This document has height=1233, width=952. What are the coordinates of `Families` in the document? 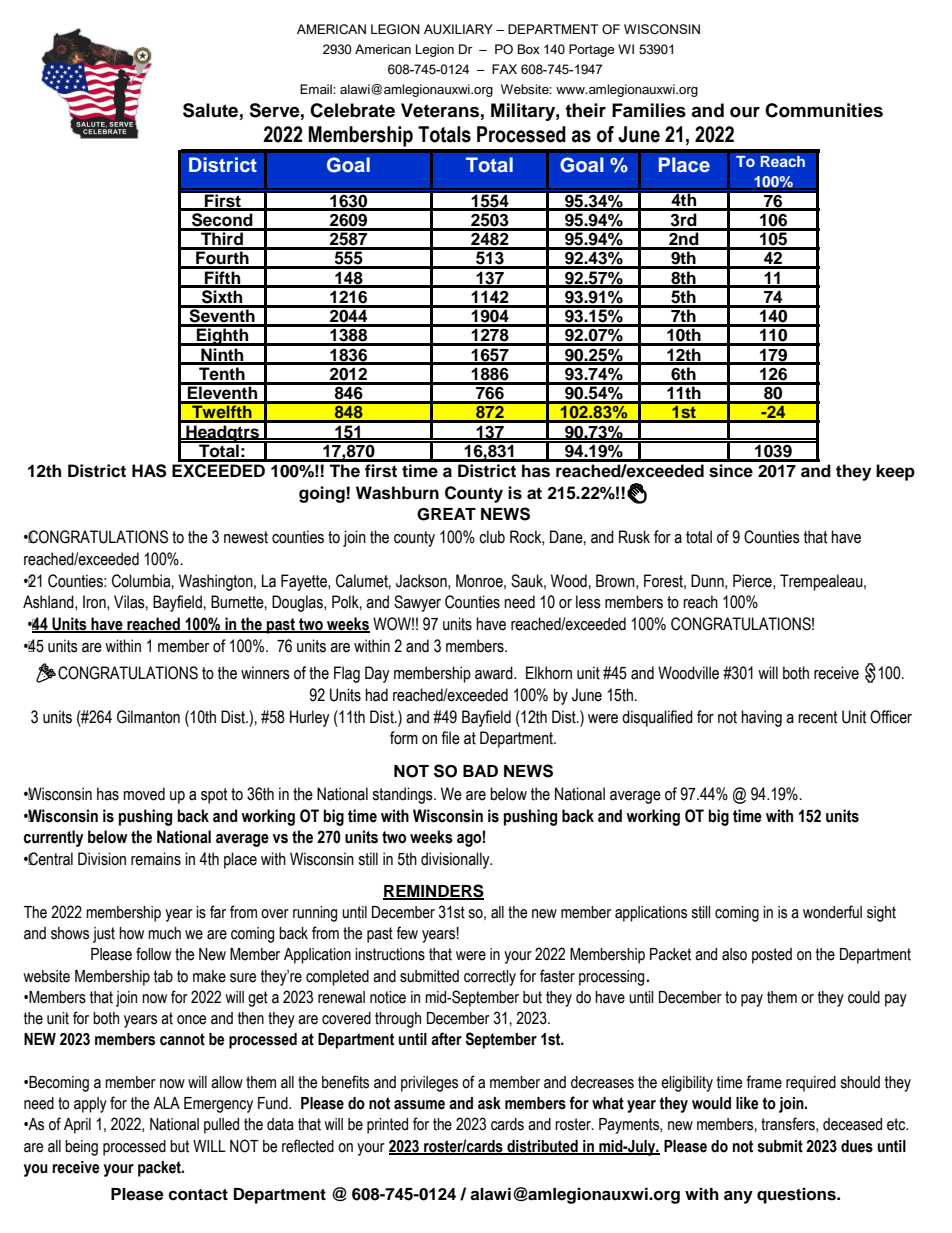 It's located at (649, 110).
